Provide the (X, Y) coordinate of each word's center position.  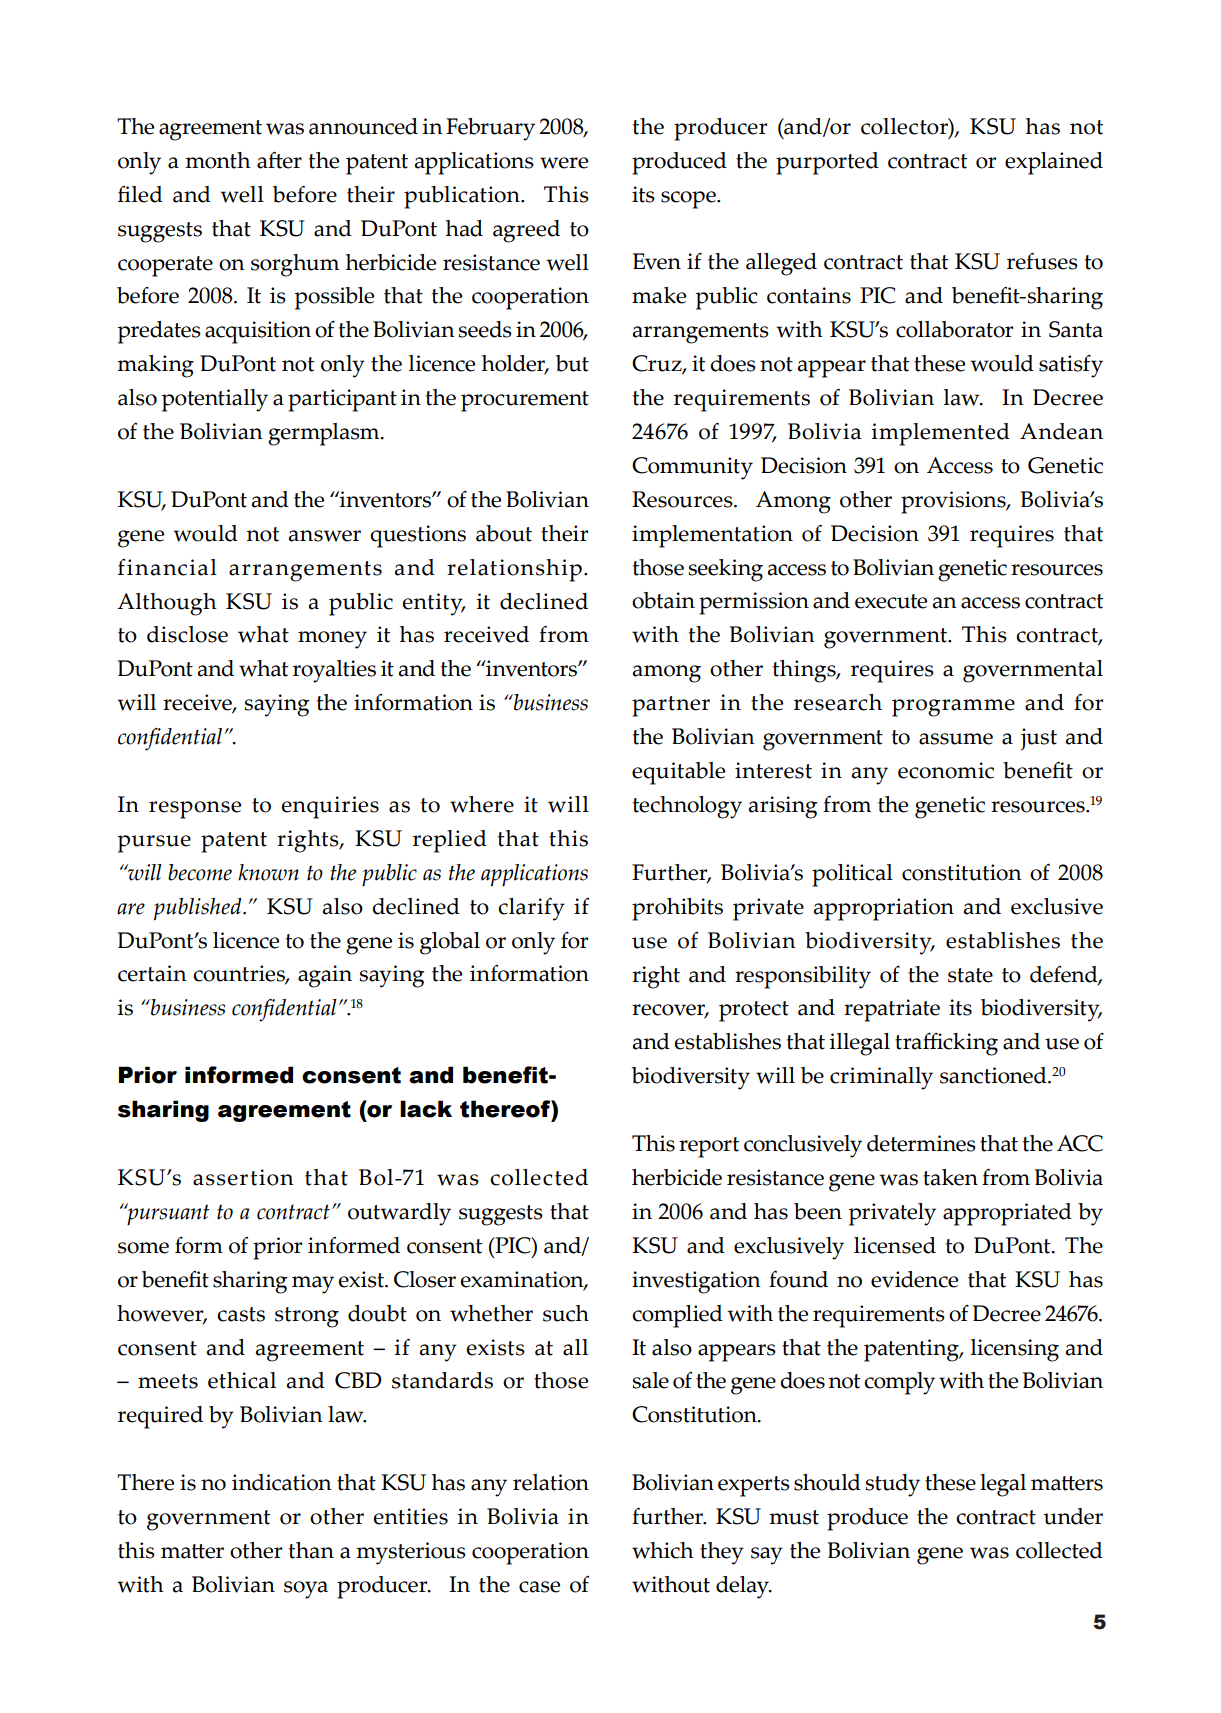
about (504, 533)
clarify (531, 909)
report (709, 1147)
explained (1054, 163)
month (218, 160)
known (268, 872)
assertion (243, 1177)
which (663, 1550)
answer (325, 536)
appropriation (884, 909)
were (564, 163)
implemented (940, 434)
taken (950, 1177)
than (311, 1550)
